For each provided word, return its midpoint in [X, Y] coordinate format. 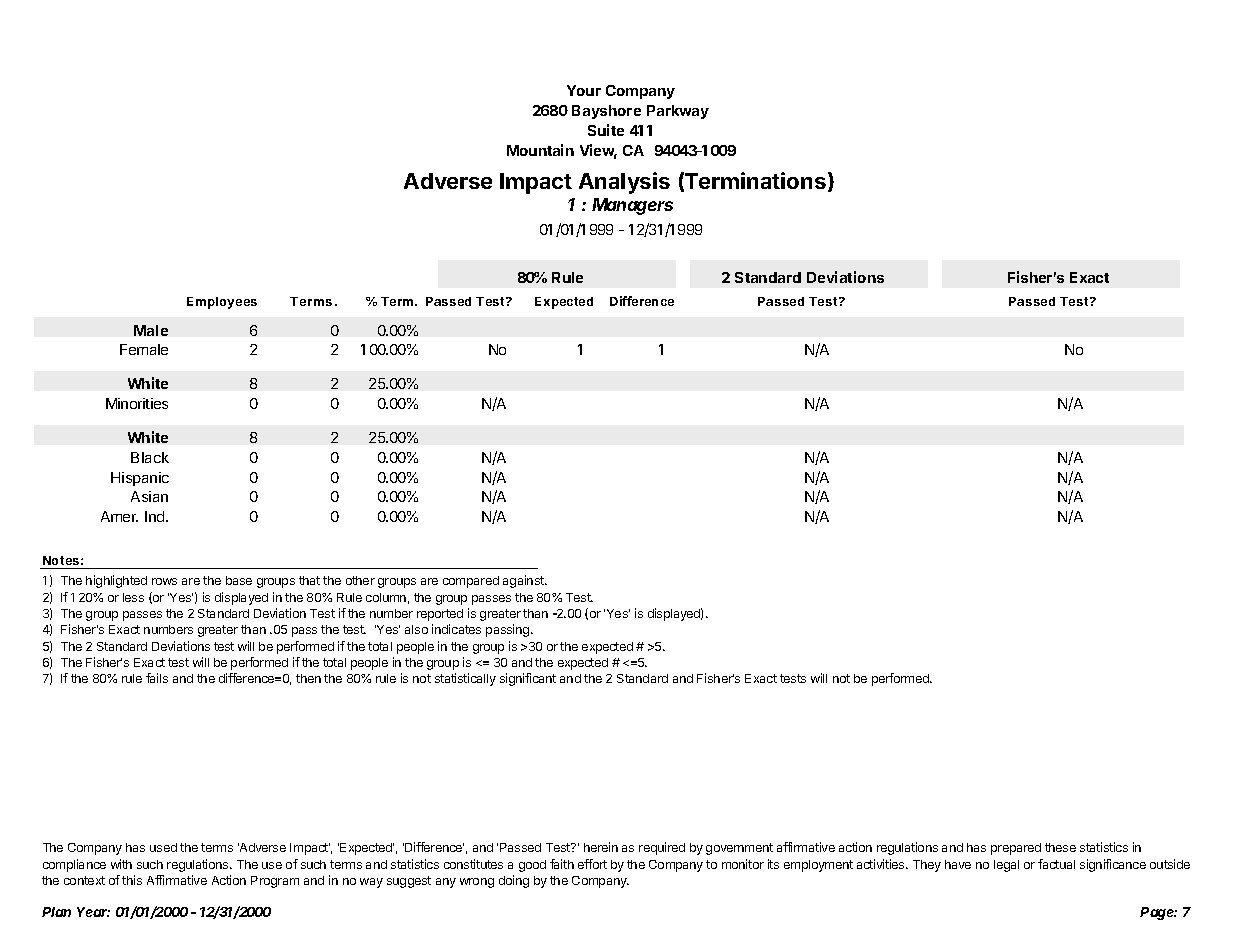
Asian [149, 496]
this [132, 880]
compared [471, 582]
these [1060, 847]
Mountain [540, 150]
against [524, 581]
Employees [222, 303]
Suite [606, 130]
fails [157, 678]
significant [528, 679]
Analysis [624, 183]
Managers [632, 206]
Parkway [678, 112]
